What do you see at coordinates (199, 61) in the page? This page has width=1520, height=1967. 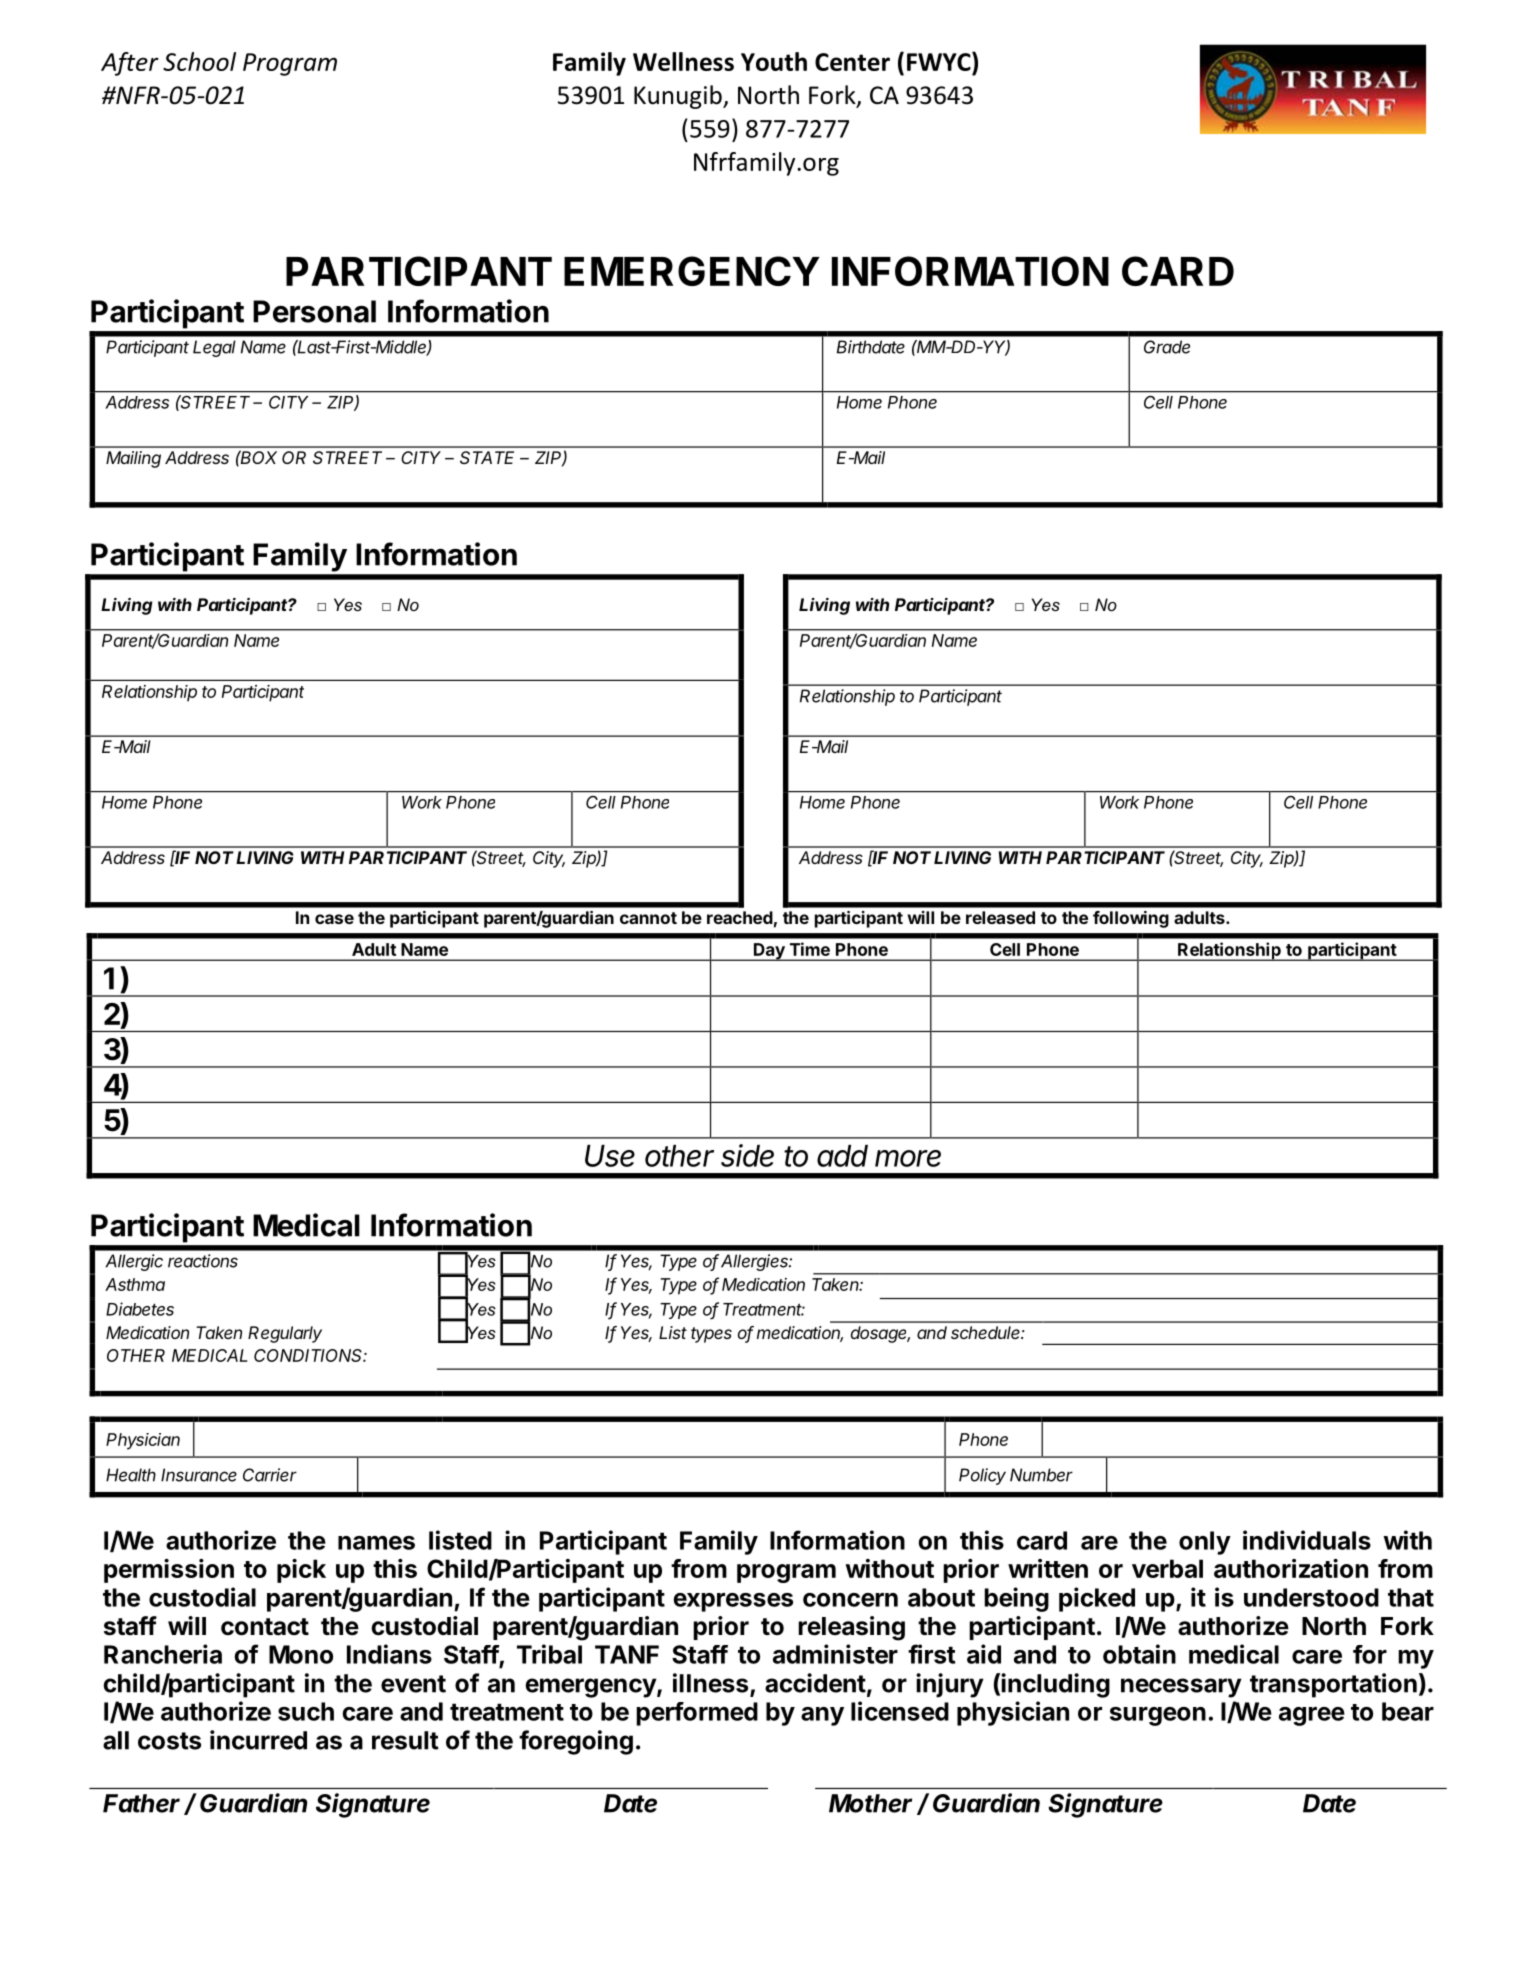 I see `School` at bounding box center [199, 61].
